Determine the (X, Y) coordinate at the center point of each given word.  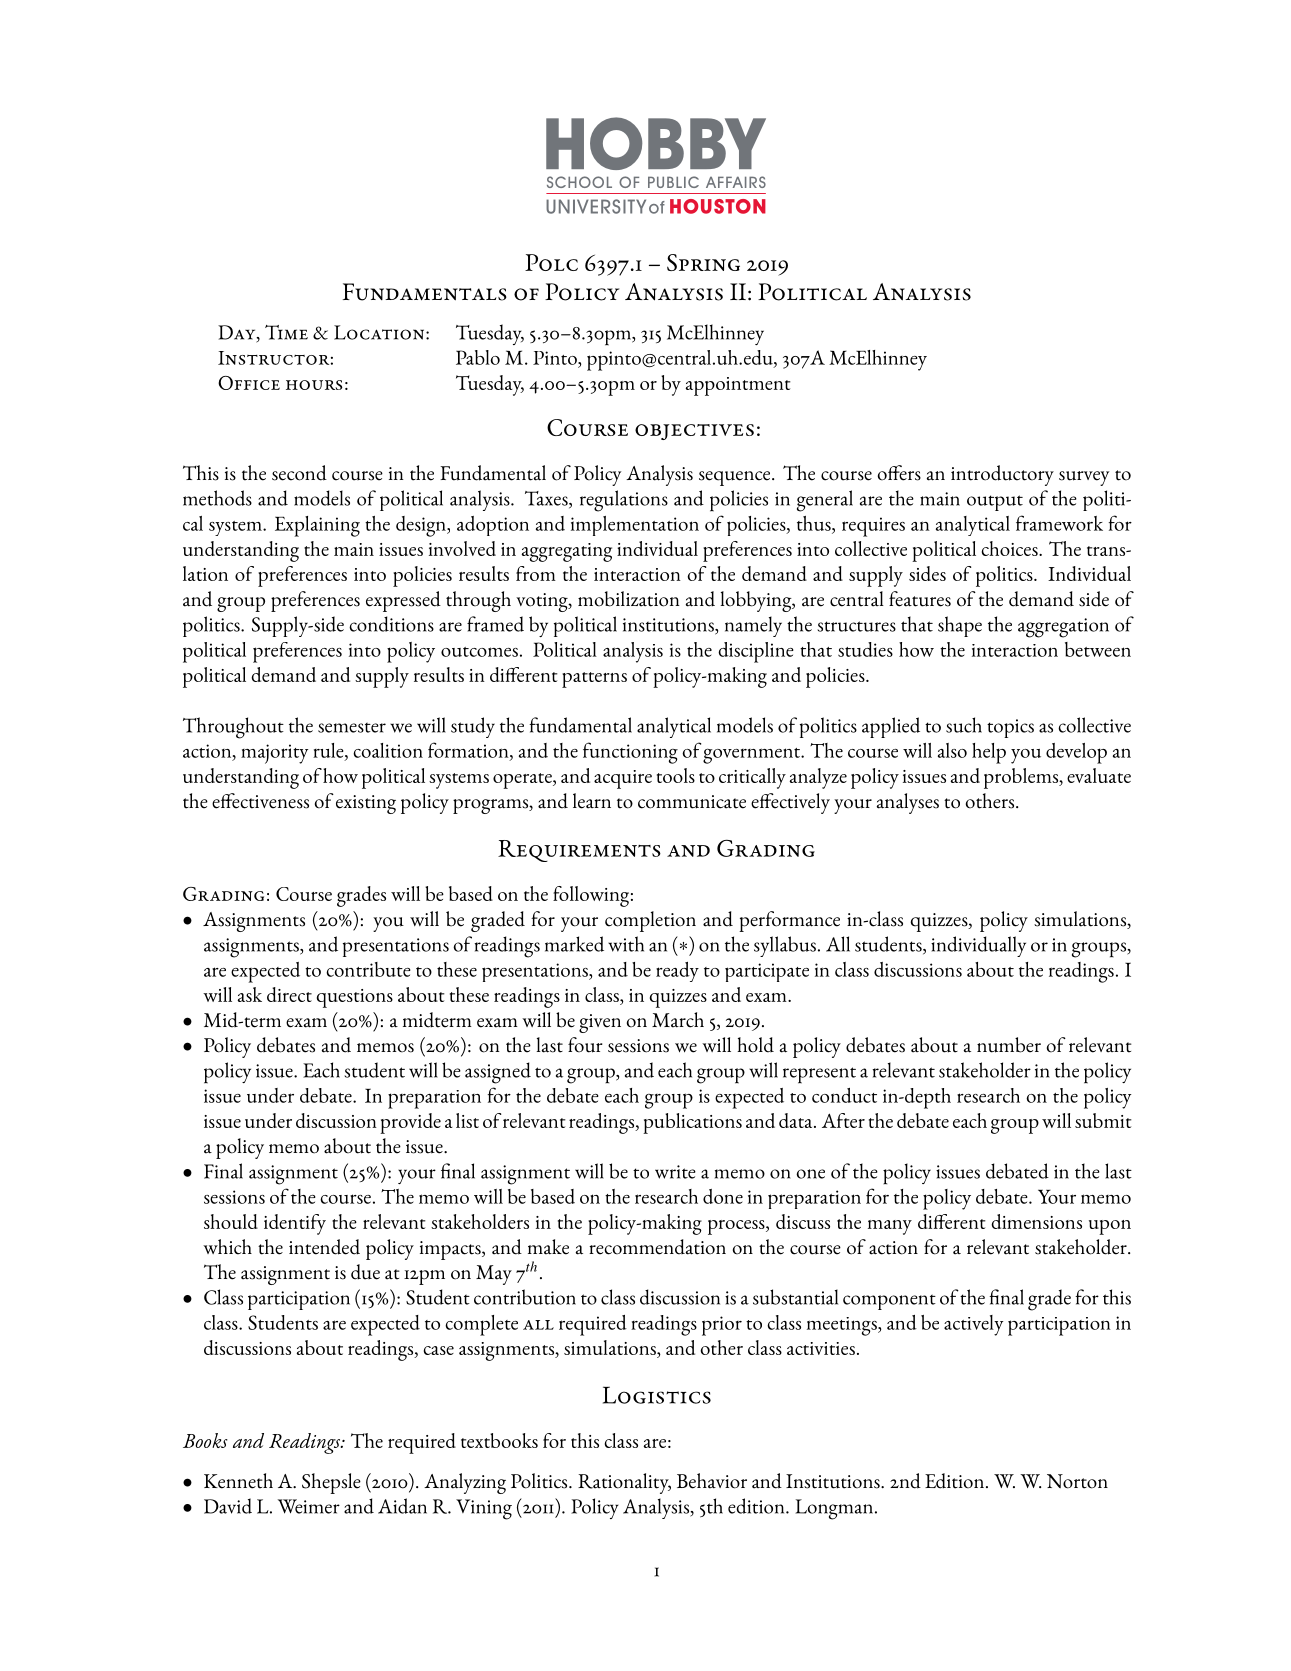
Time (286, 332)
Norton (1077, 1481)
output (995, 503)
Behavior (712, 1481)
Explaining (317, 526)
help (989, 753)
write (675, 1172)
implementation (635, 526)
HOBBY (656, 143)
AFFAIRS (736, 182)
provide (410, 1123)
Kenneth (238, 1481)
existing (366, 804)
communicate (692, 802)
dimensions (1036, 1221)
